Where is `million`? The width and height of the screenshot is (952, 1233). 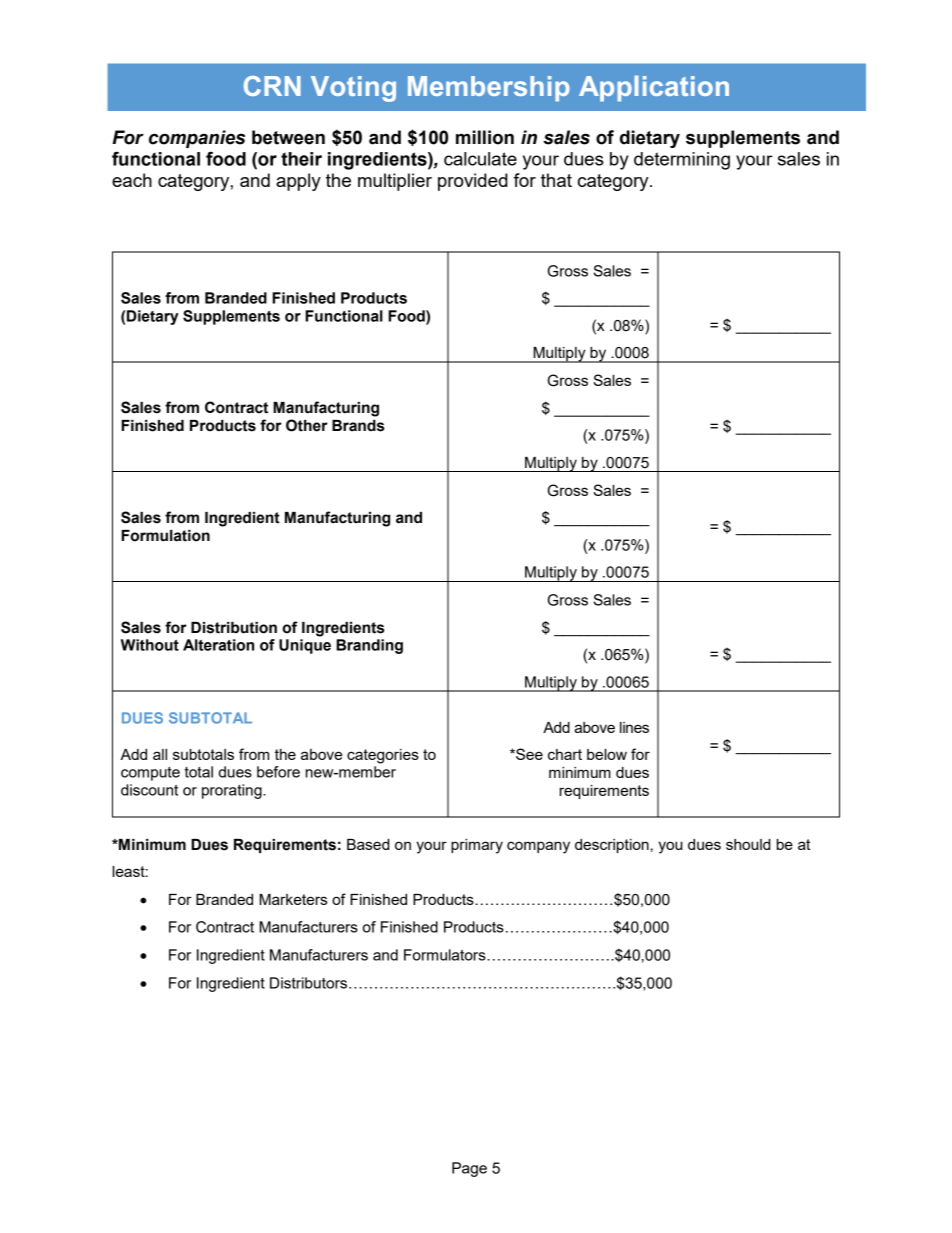 million is located at coordinates (485, 137).
